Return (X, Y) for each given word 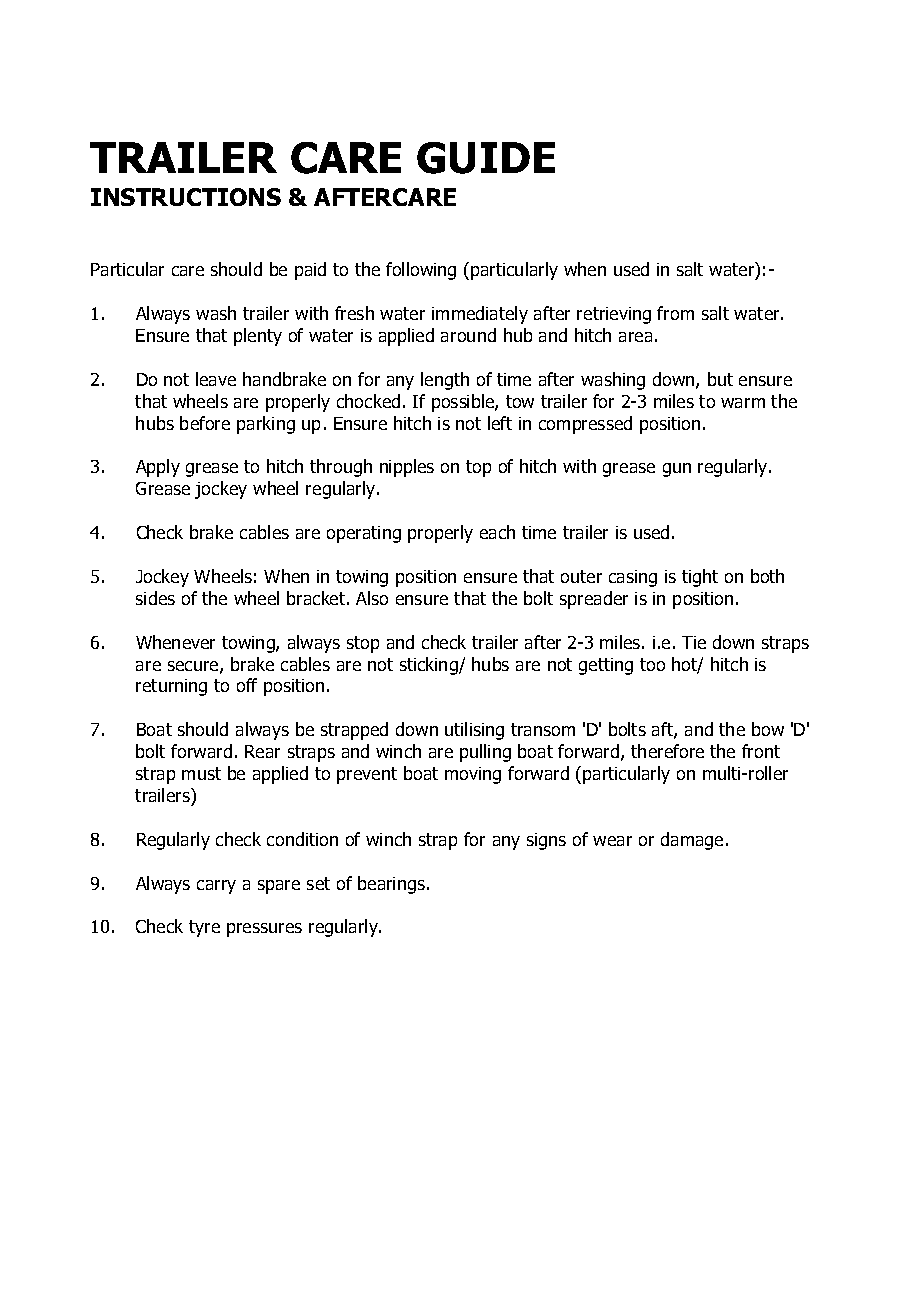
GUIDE (486, 158)
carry (216, 887)
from (675, 313)
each (497, 532)
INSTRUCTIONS (186, 197)
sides (155, 598)
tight (700, 578)
